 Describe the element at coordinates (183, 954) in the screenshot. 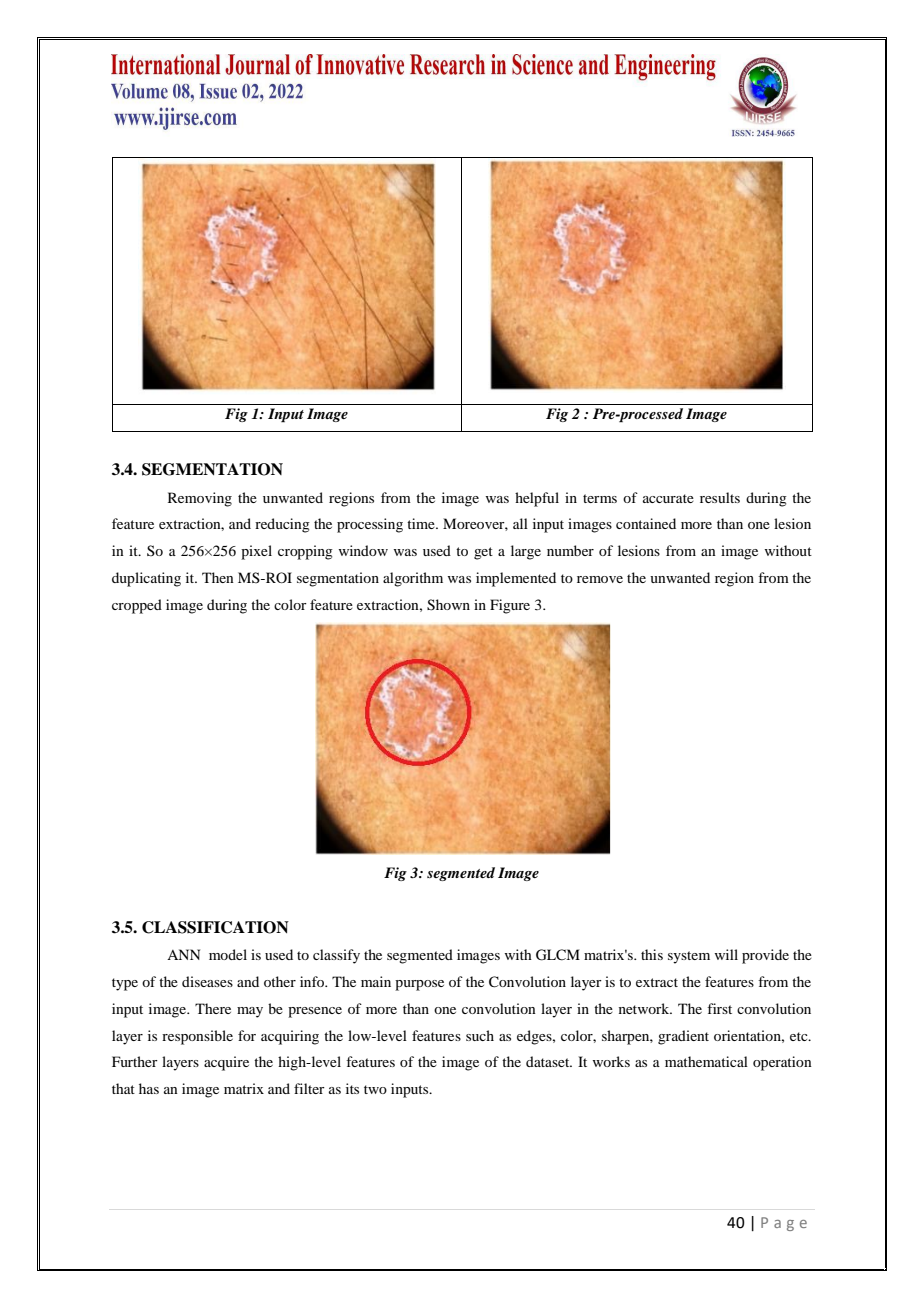

I see `ANN` at that location.
